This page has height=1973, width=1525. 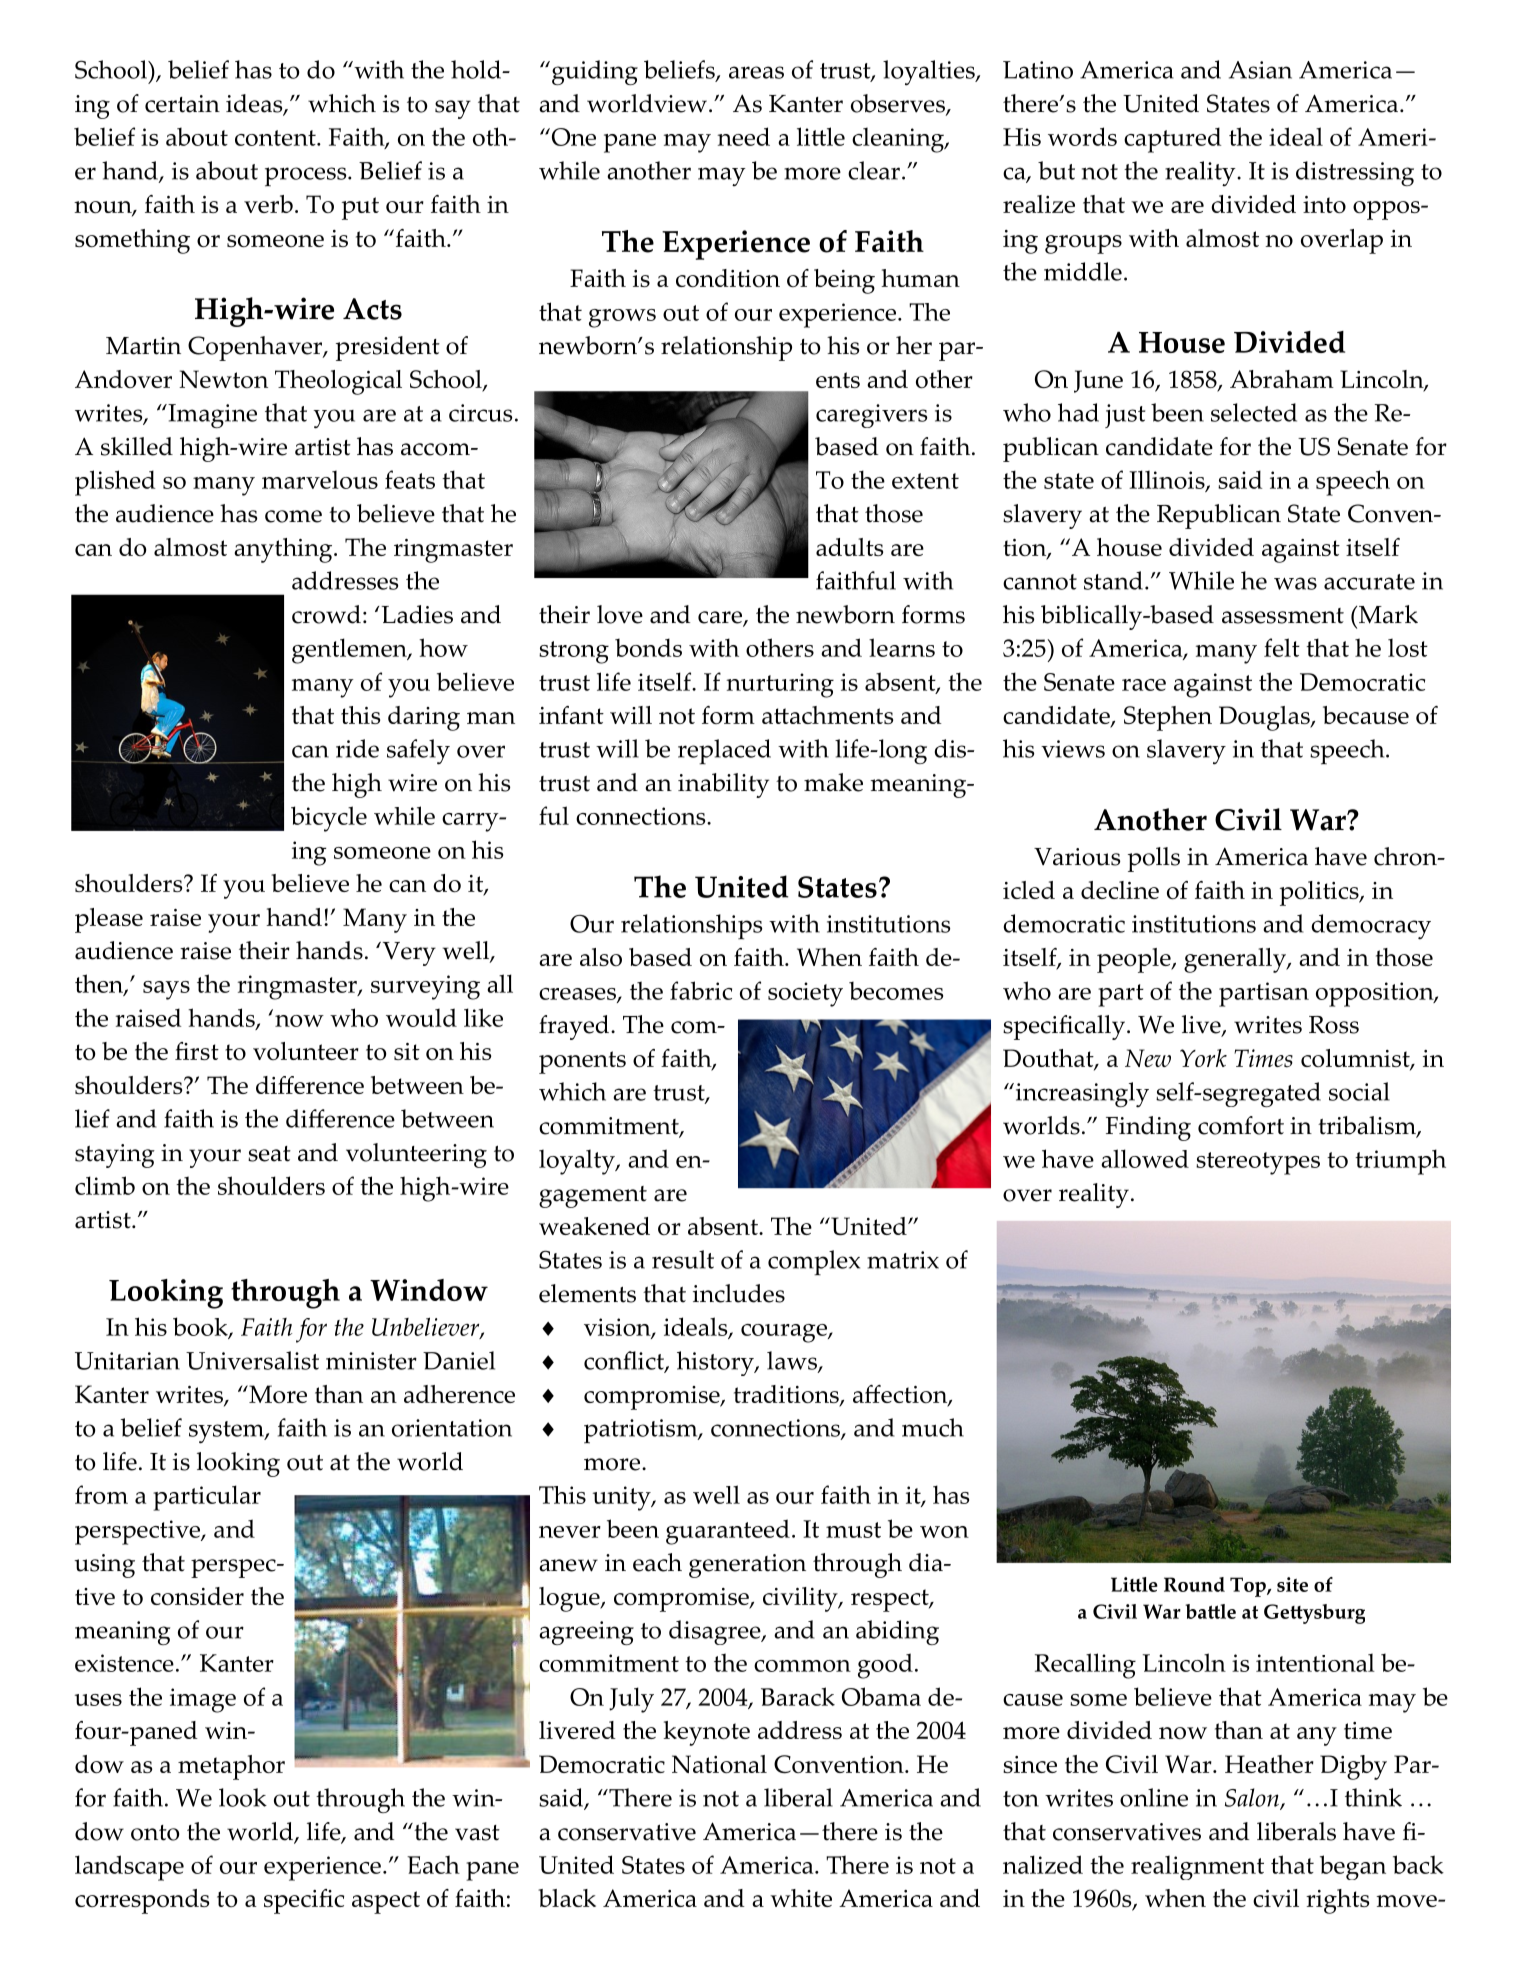 I want to click on need, so click(x=743, y=136).
